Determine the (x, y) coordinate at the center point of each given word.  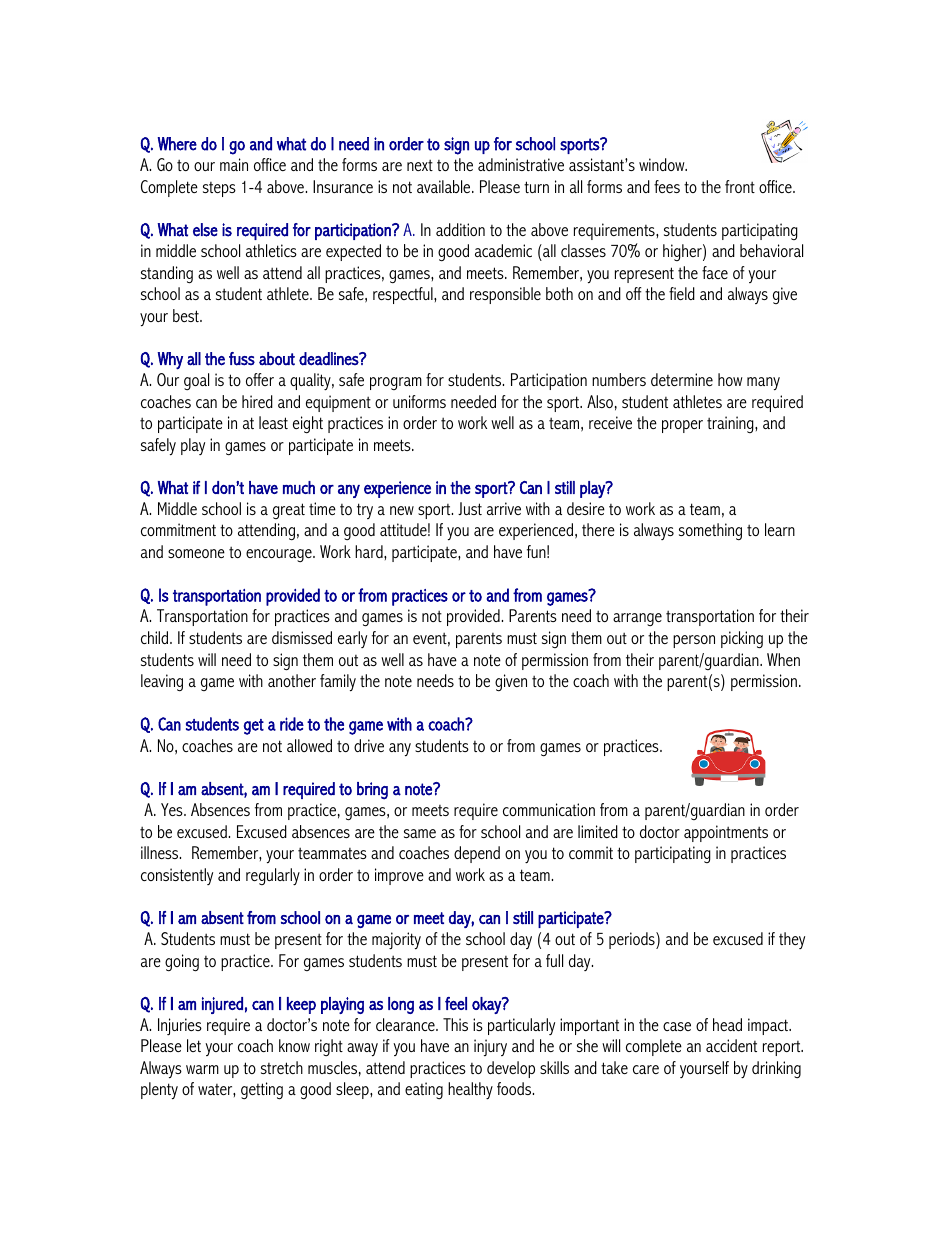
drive (369, 745)
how (730, 379)
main (234, 164)
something (710, 532)
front (740, 186)
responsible (505, 295)
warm (202, 1069)
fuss (242, 359)
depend (477, 854)
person (694, 641)
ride (292, 724)
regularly (273, 877)
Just (470, 508)
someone (196, 553)
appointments (726, 833)
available (445, 186)
